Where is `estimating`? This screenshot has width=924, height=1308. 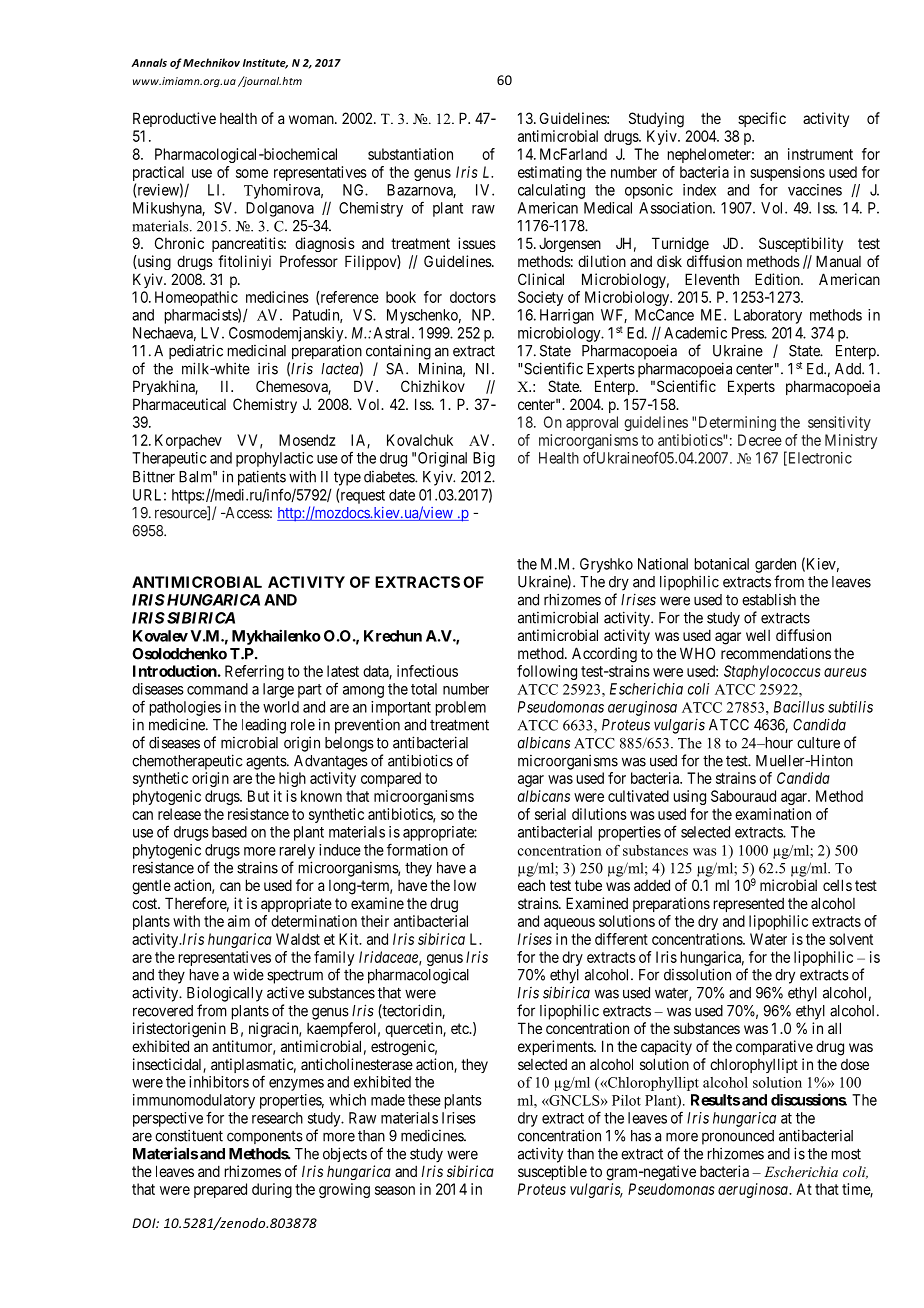
estimating is located at coordinates (550, 173).
